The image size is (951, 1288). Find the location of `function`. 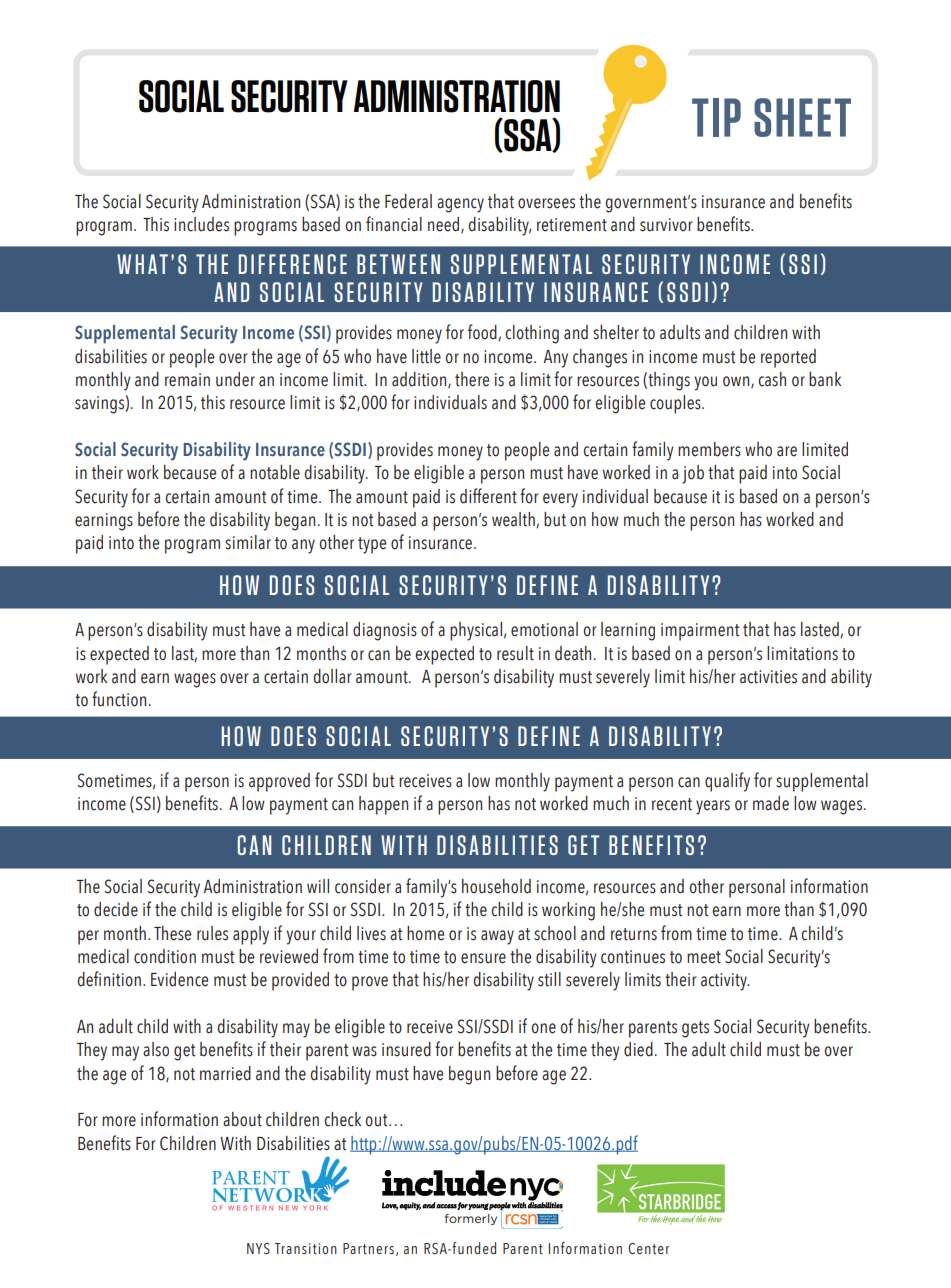

function is located at coordinates (119, 699).
